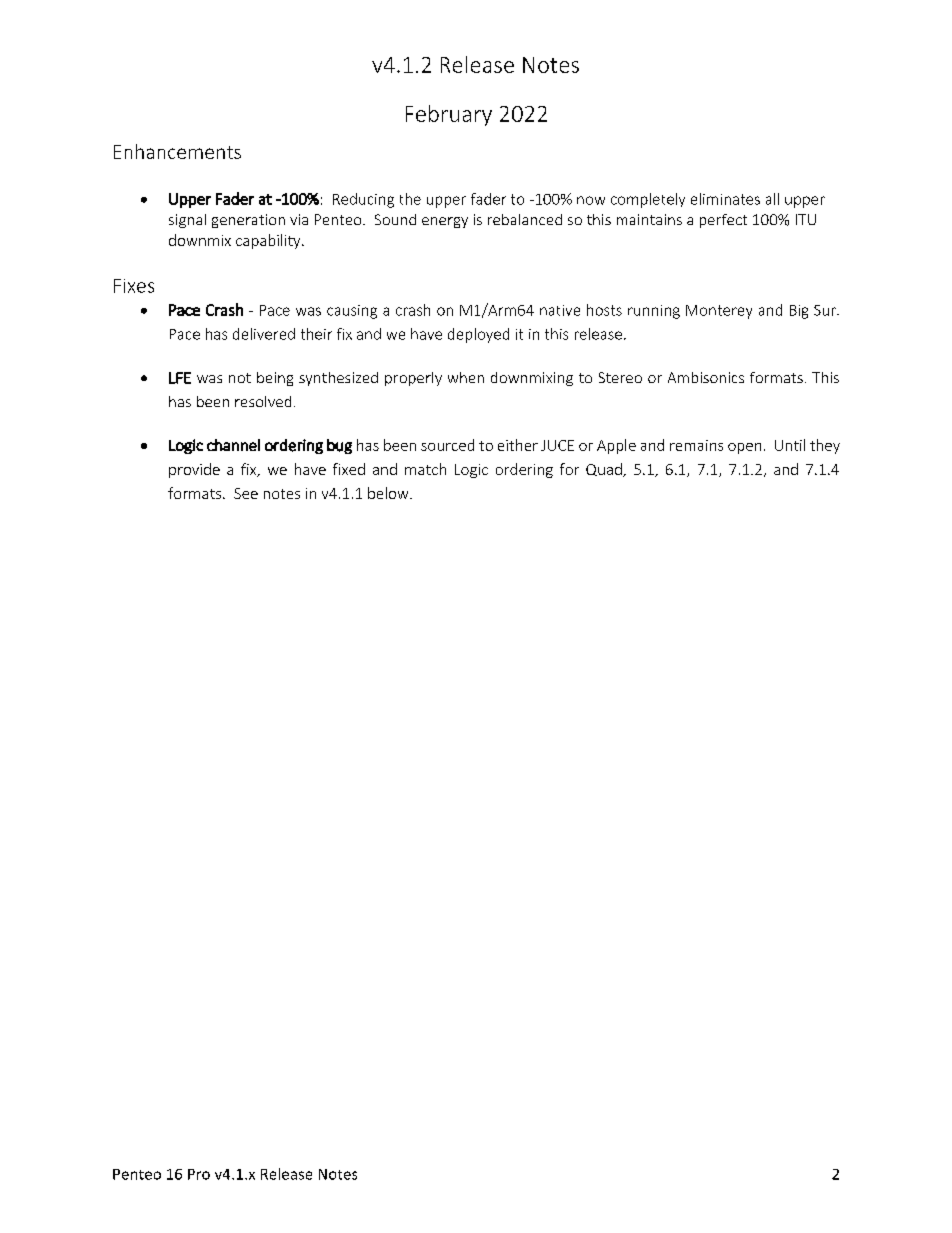 This image has width=952, height=1233. What do you see at coordinates (719, 312) in the image?
I see `Monterey` at bounding box center [719, 312].
